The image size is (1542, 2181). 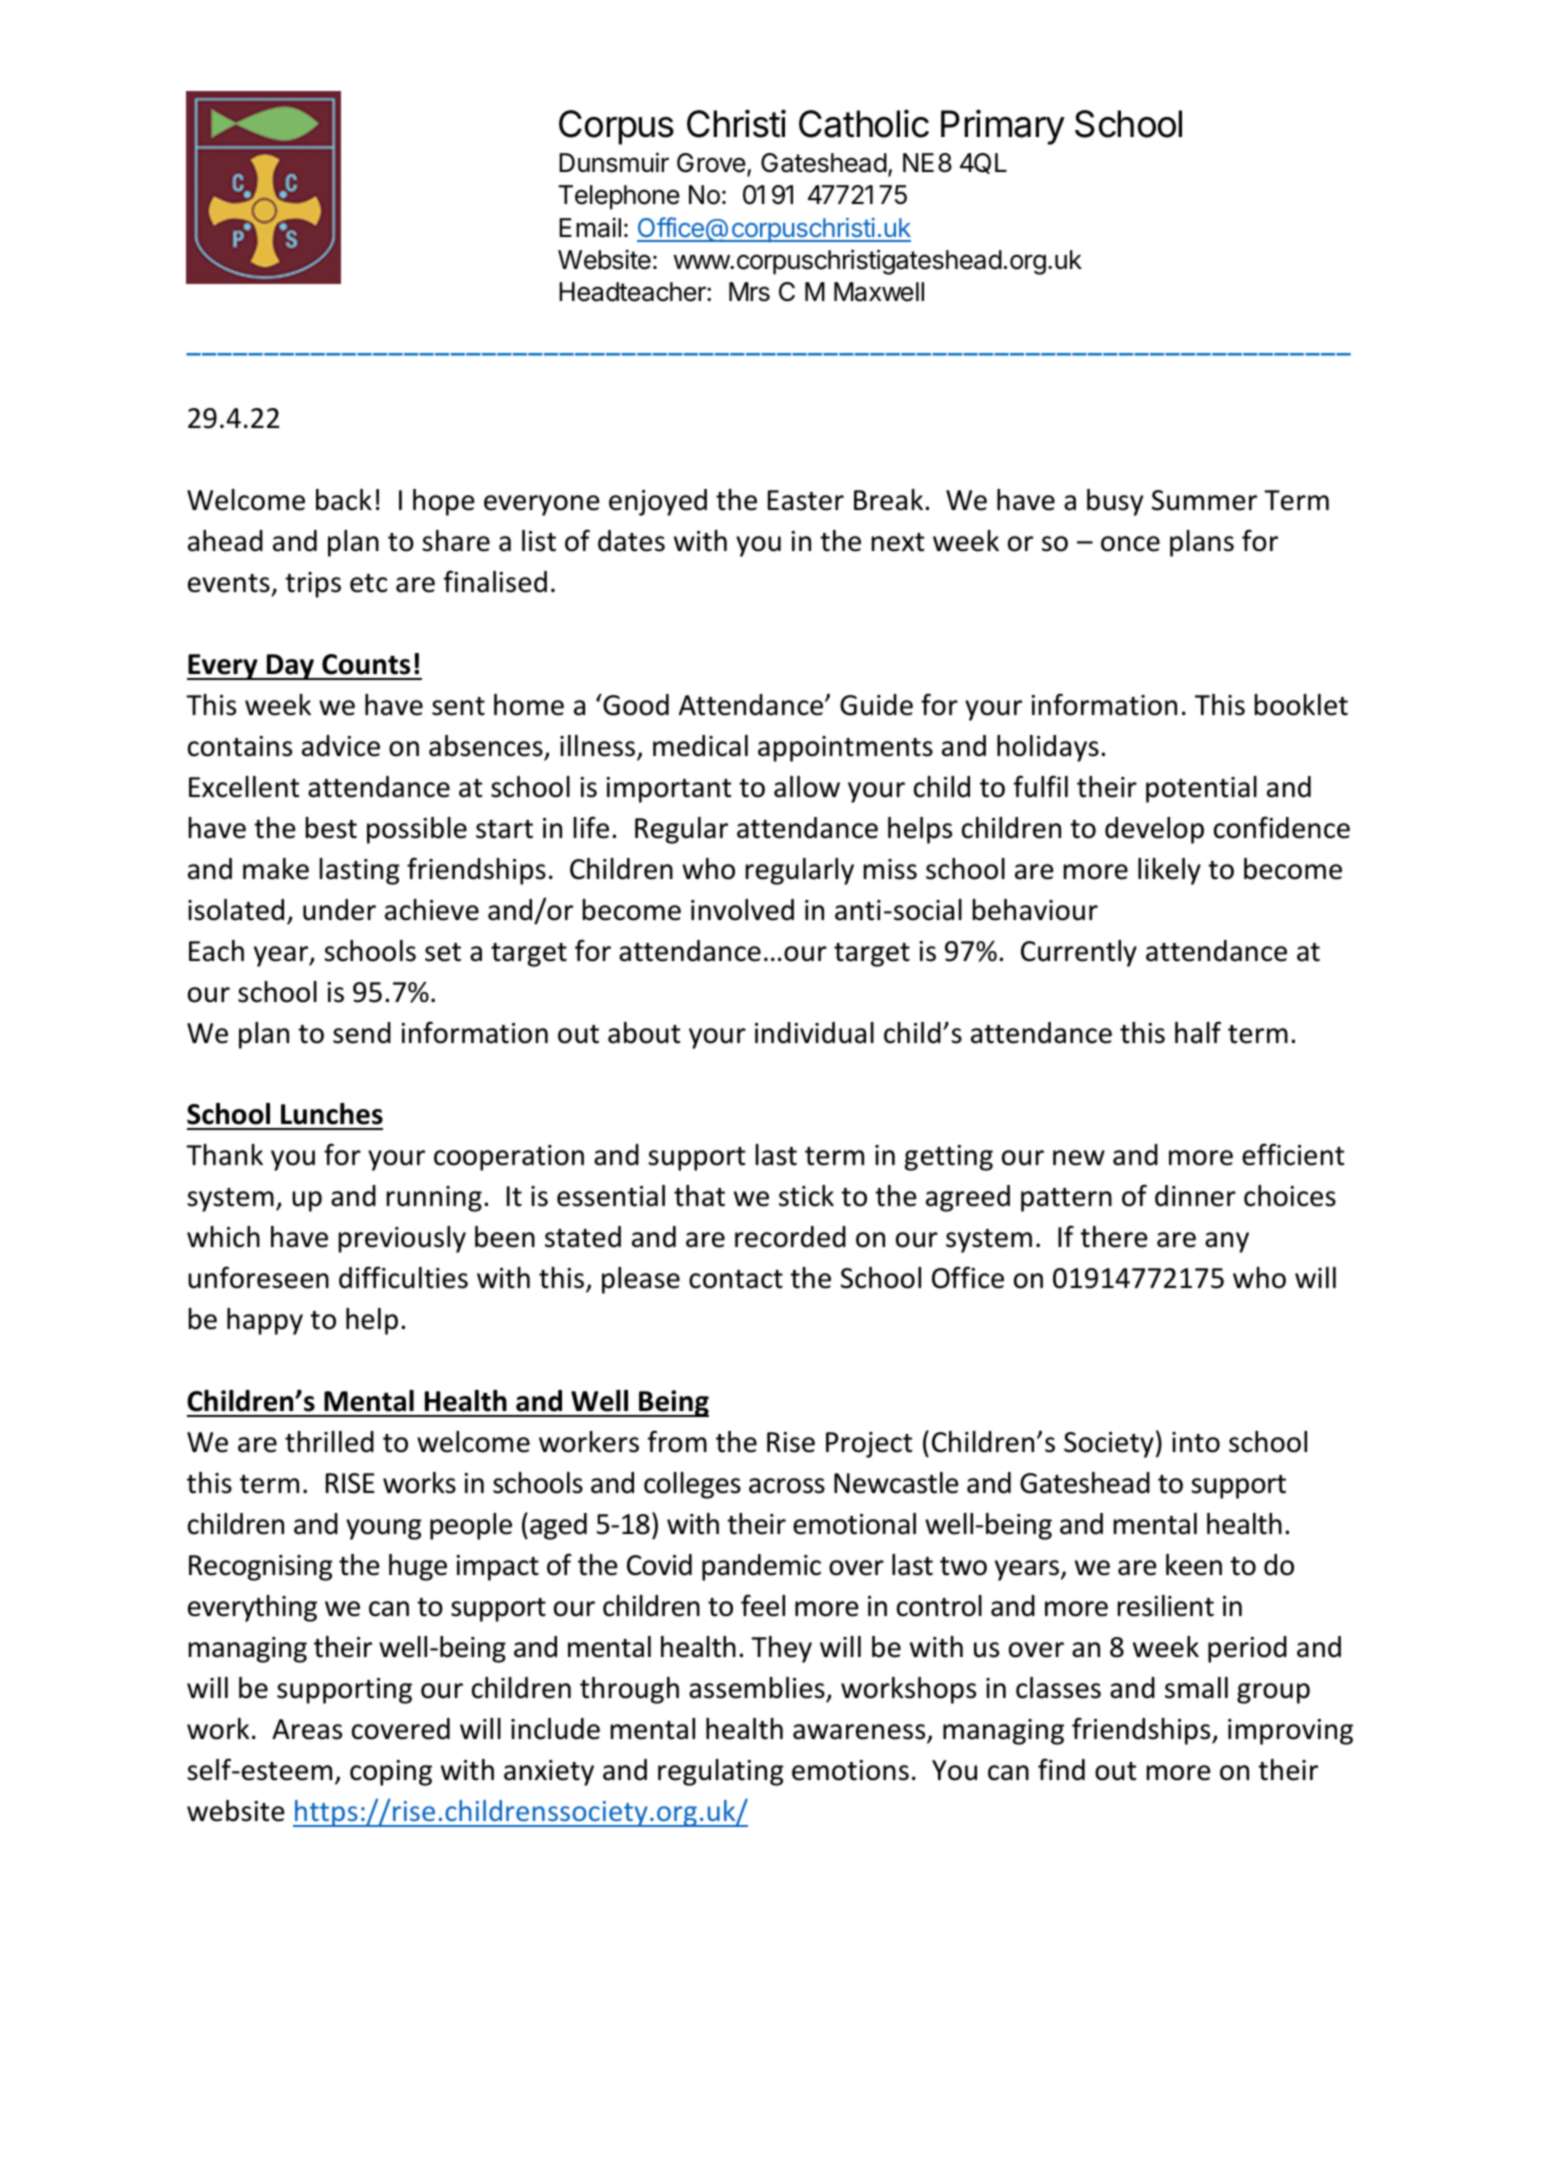 I want to click on Areas, so click(x=307, y=1729).
